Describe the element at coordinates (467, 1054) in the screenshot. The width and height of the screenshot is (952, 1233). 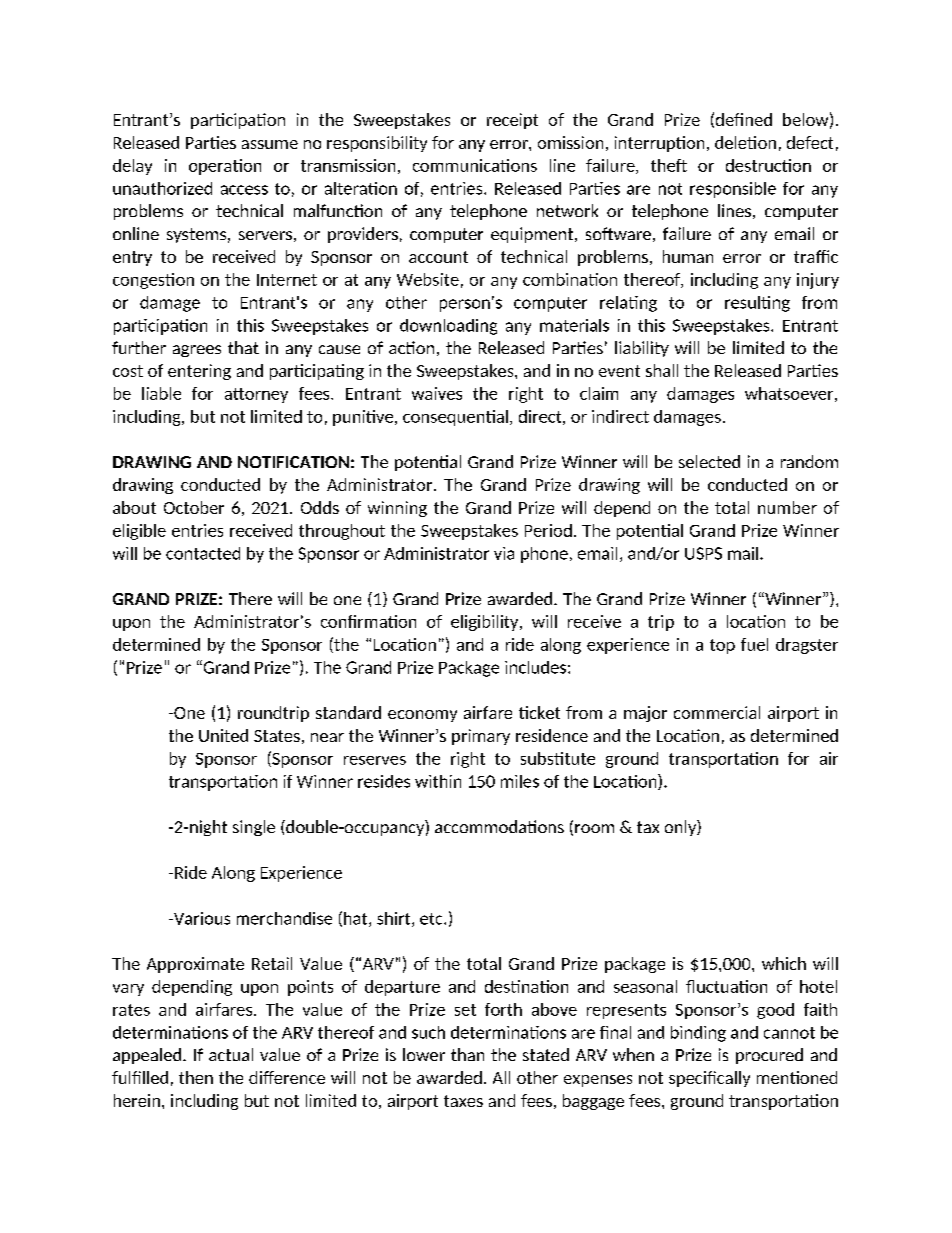
I see `than` at that location.
